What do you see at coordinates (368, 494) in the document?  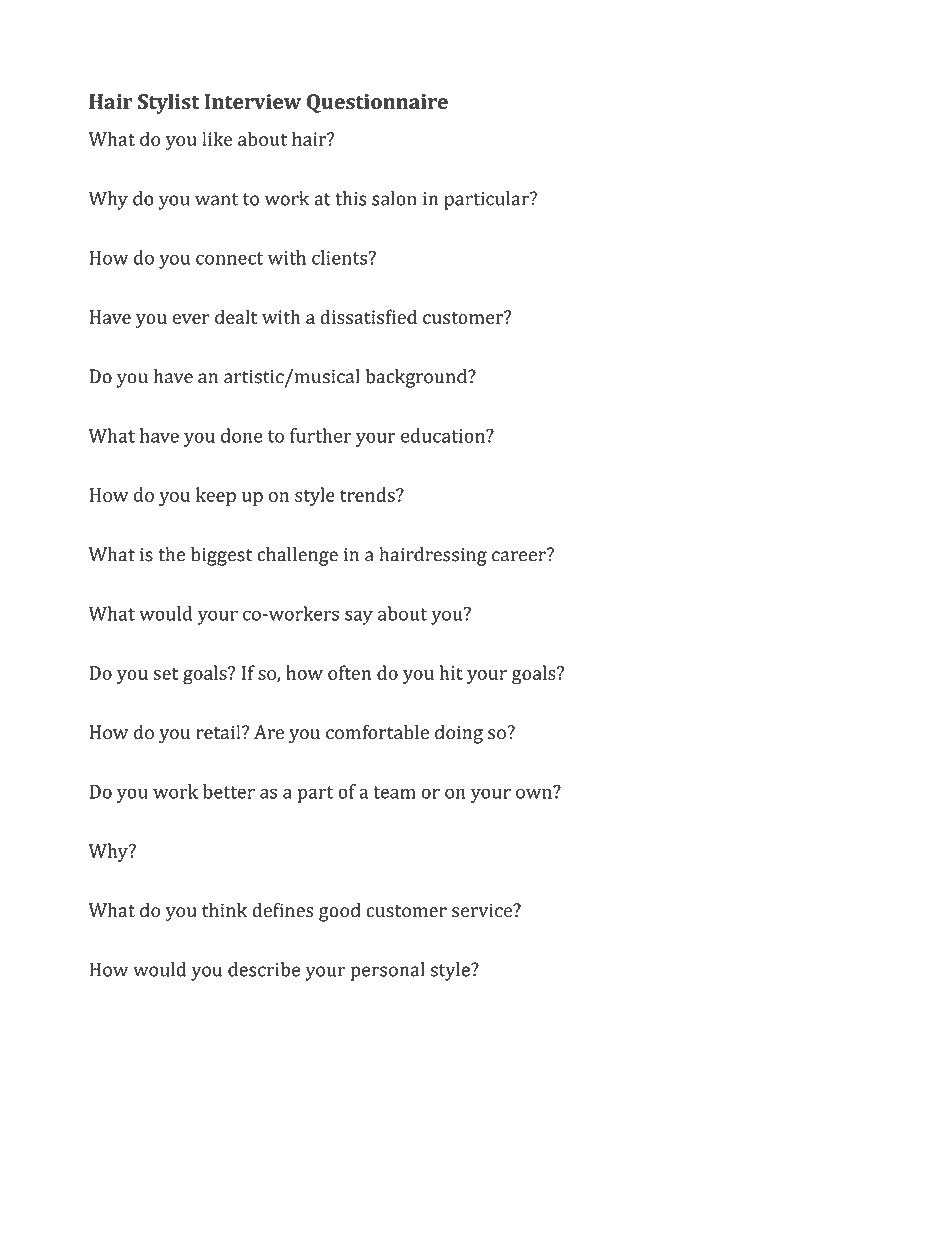 I see `trends` at bounding box center [368, 494].
